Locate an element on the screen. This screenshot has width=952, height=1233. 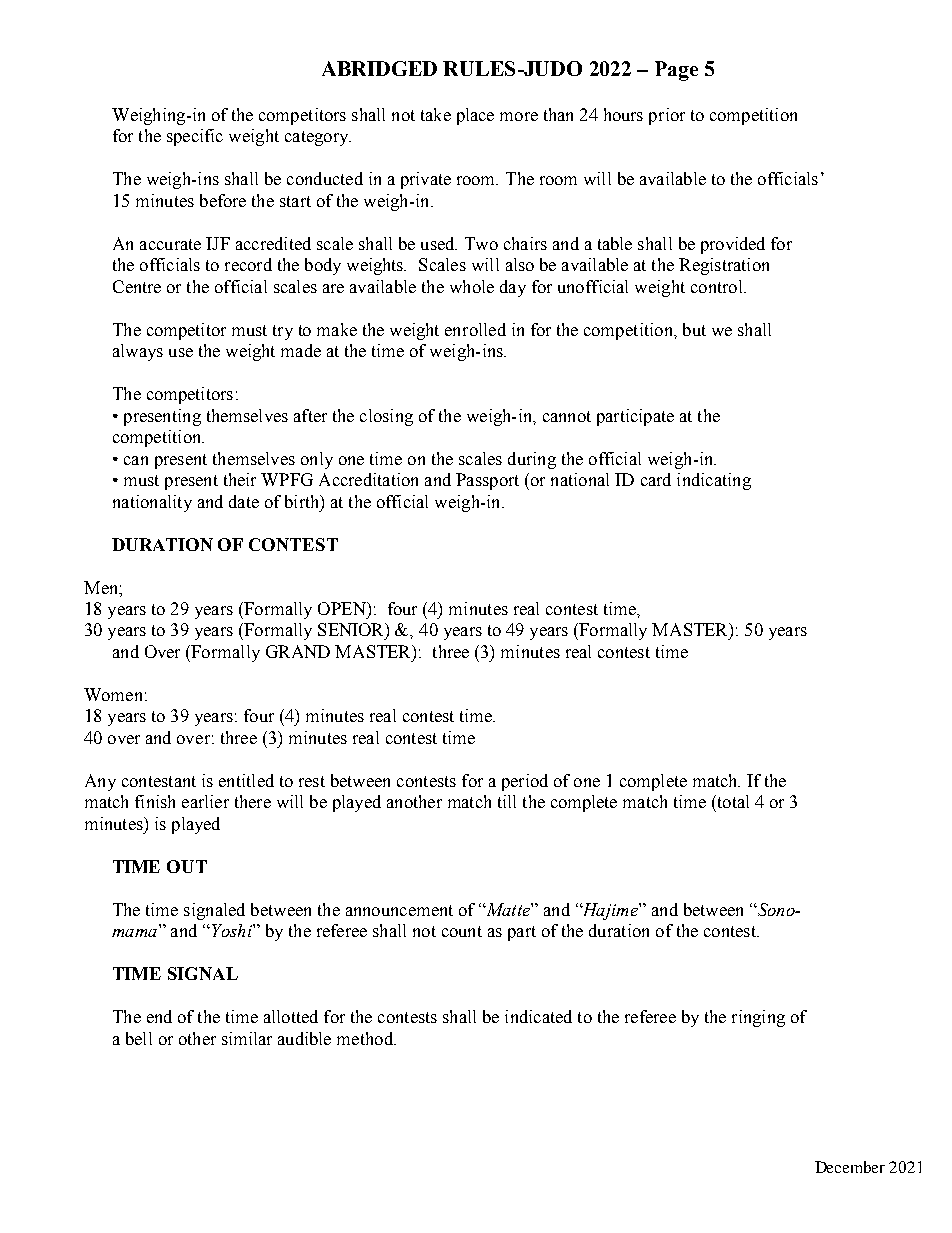
total is located at coordinates (732, 801).
